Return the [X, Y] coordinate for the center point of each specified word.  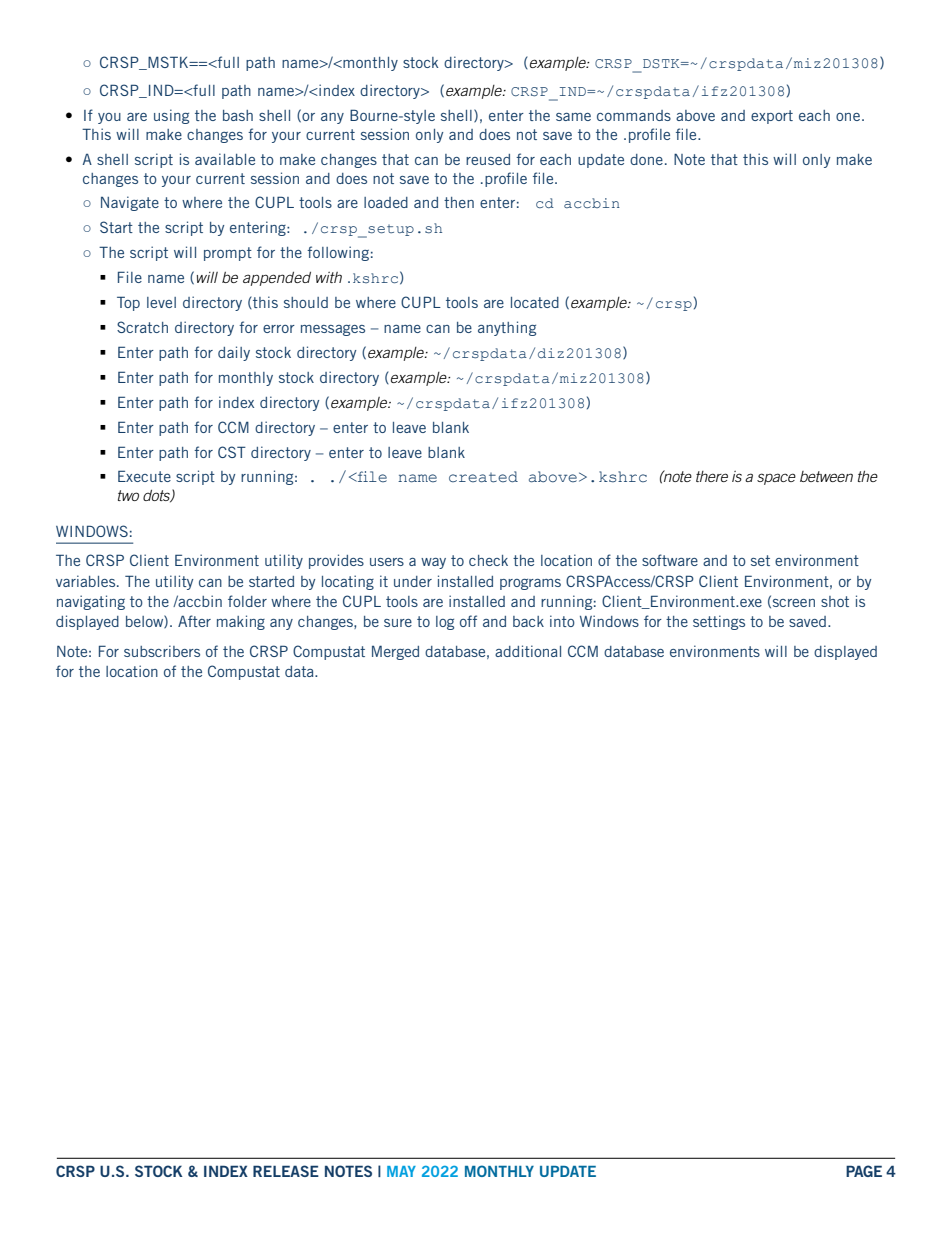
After [194, 621]
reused [488, 159]
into [562, 621]
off [468, 621]
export [772, 117]
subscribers [162, 651]
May [401, 1171]
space [776, 479]
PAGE [864, 1171]
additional [528, 651]
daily [234, 353]
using [171, 116]
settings [719, 622]
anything [507, 328]
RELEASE [286, 1171]
